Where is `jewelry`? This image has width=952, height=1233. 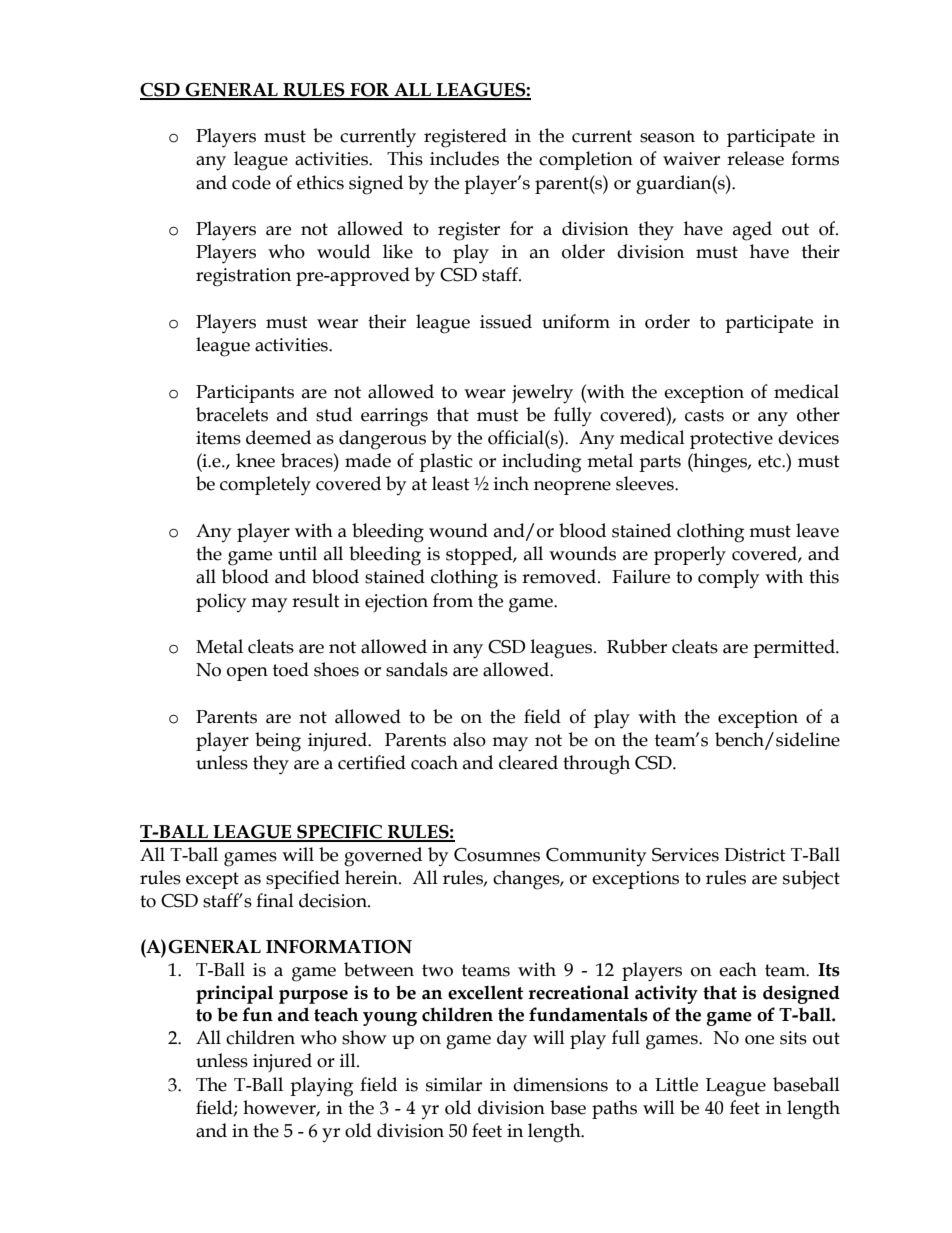
jewelry is located at coordinates (542, 394).
